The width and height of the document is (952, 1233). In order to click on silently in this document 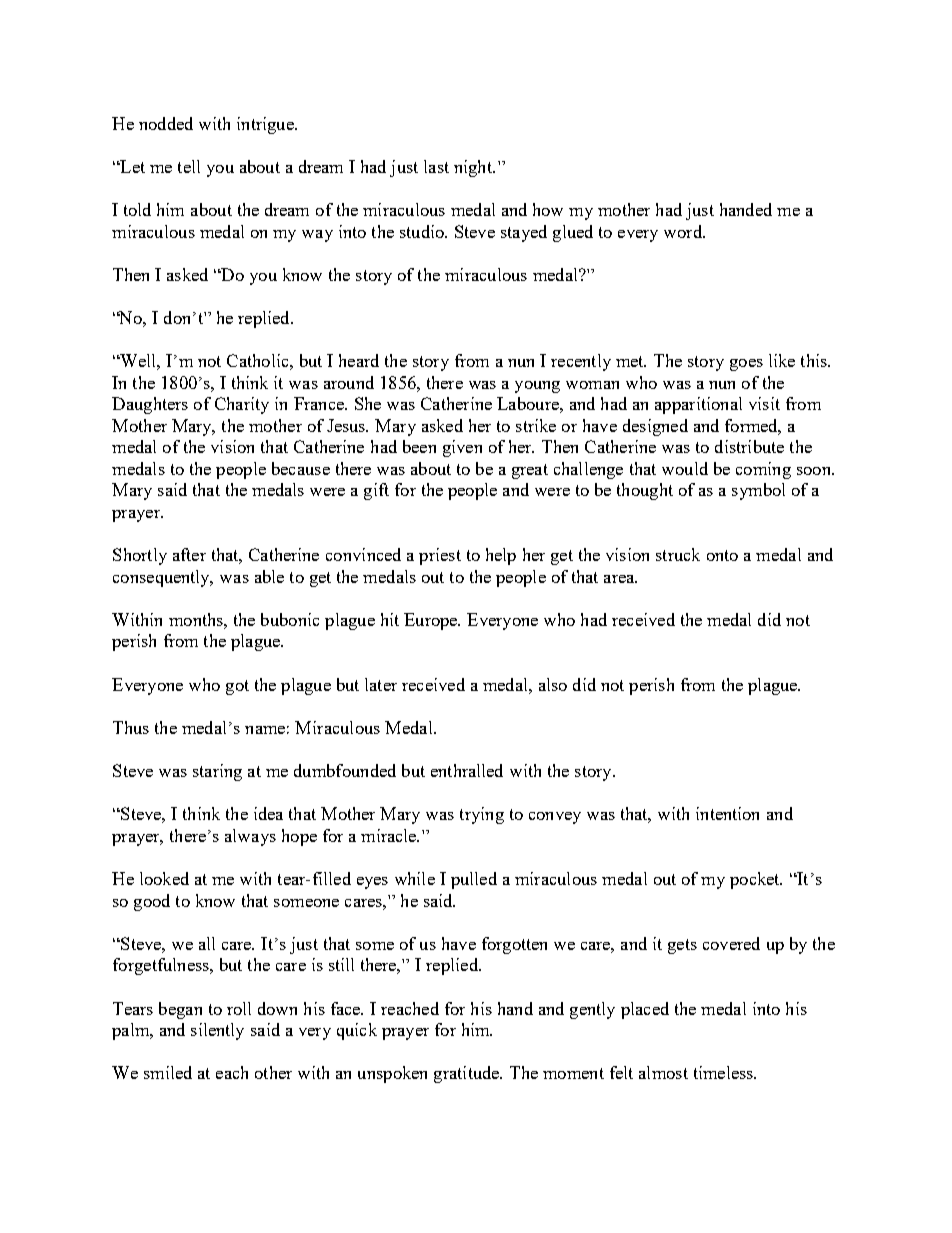, I will do `click(217, 1031)`.
